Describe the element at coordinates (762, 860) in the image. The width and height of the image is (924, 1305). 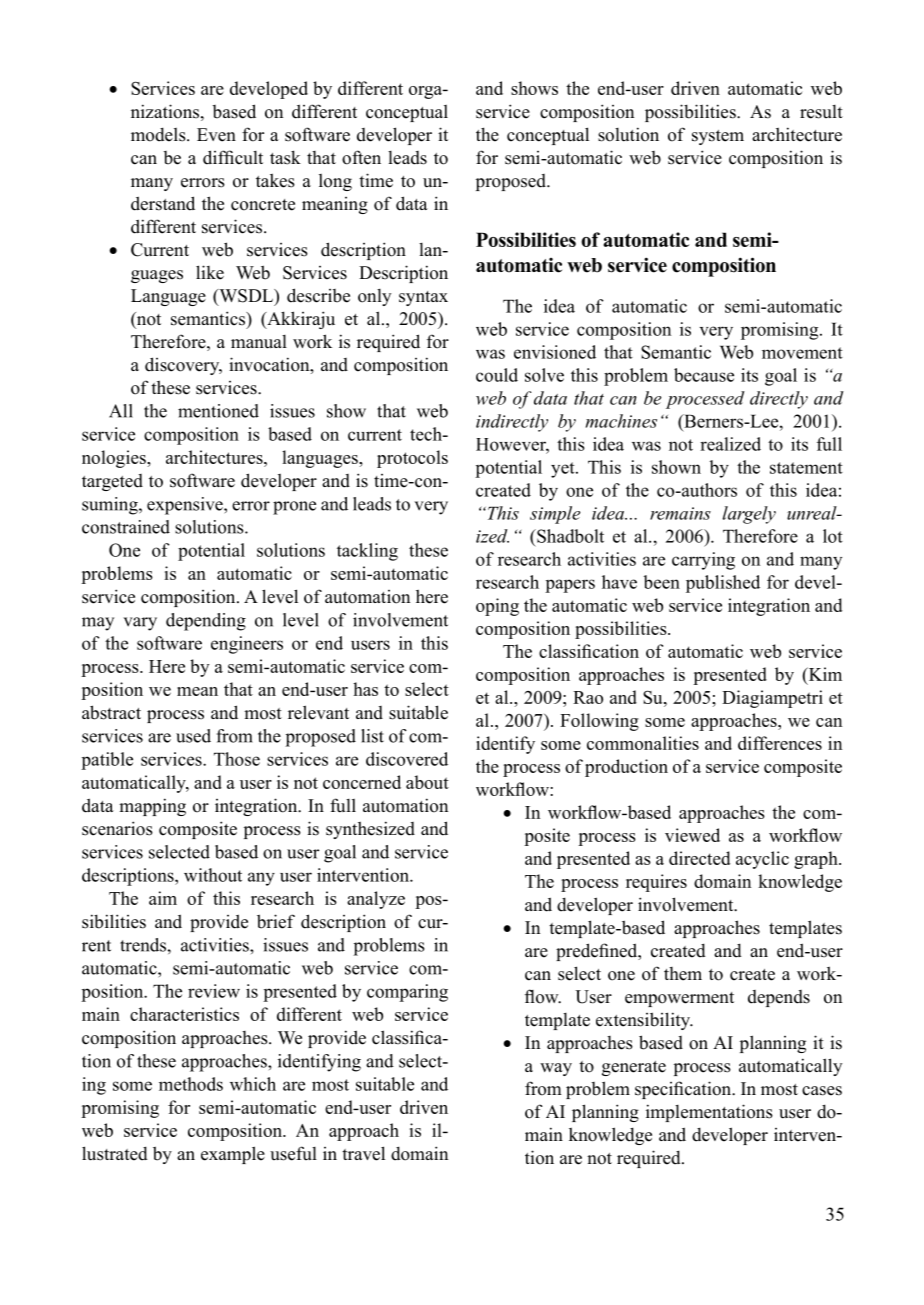
I see `acyclic` at that location.
